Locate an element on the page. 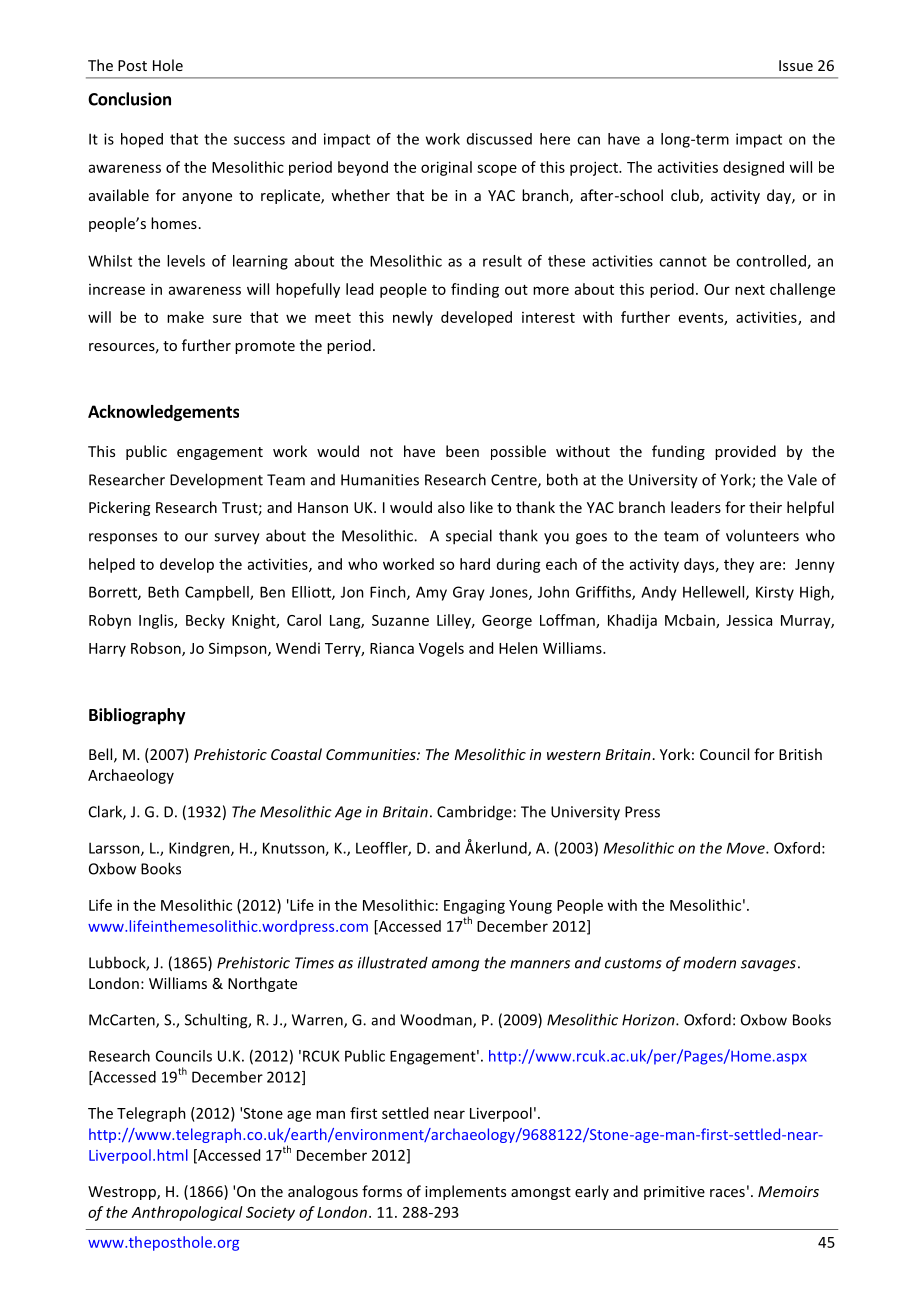  Northgate is located at coordinates (262, 984).
